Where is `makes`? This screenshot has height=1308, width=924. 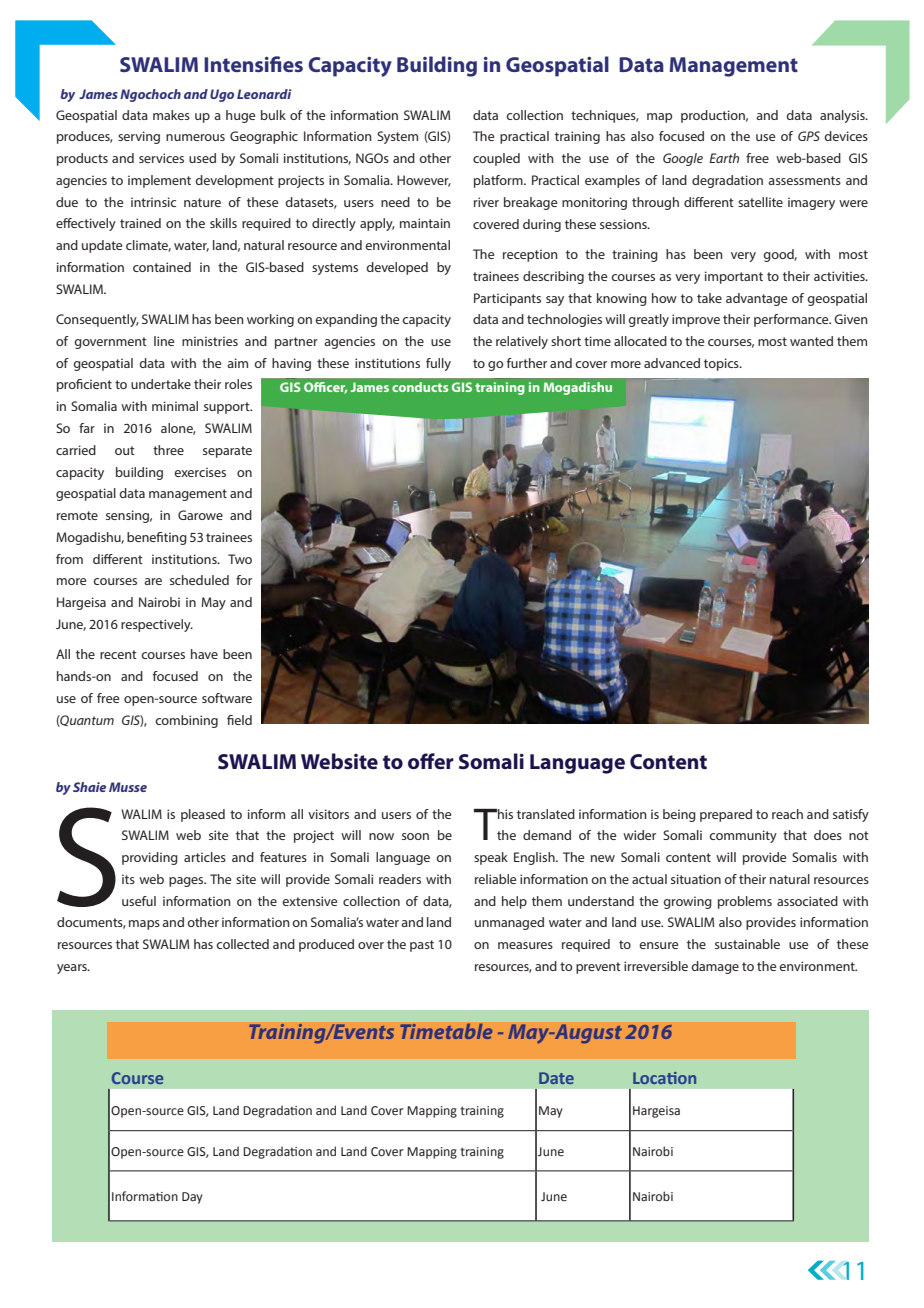
makes is located at coordinates (171, 115).
